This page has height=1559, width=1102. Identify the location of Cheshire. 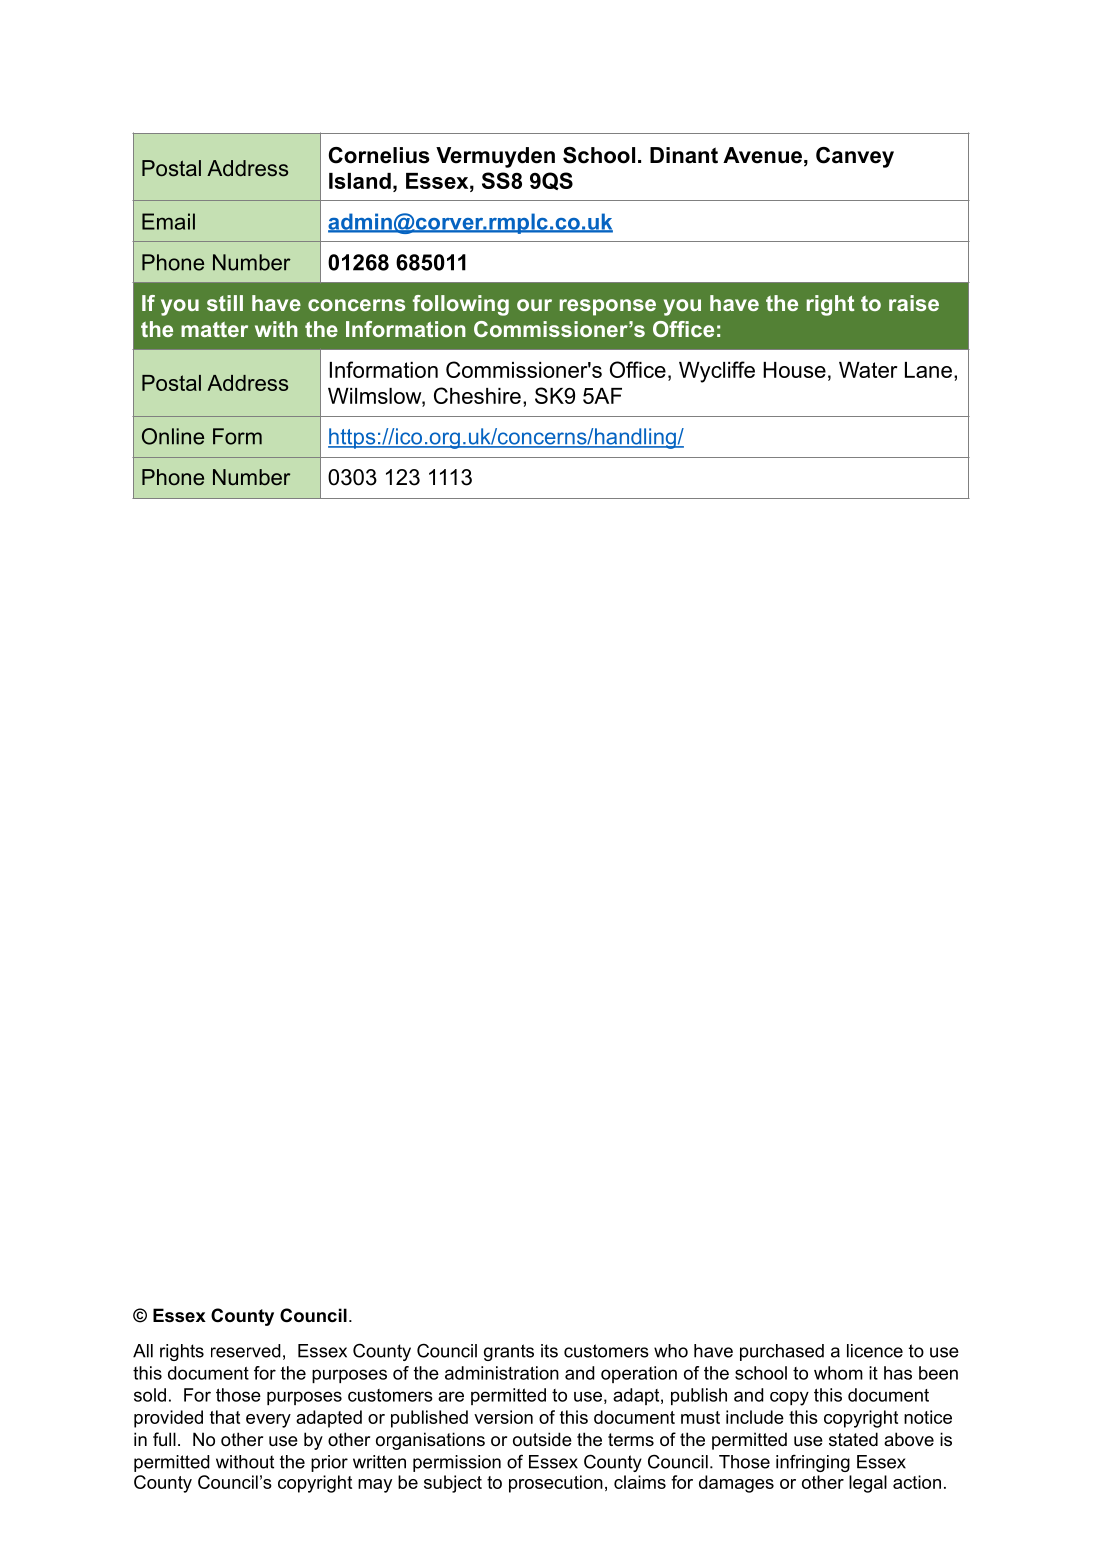
(477, 395).
